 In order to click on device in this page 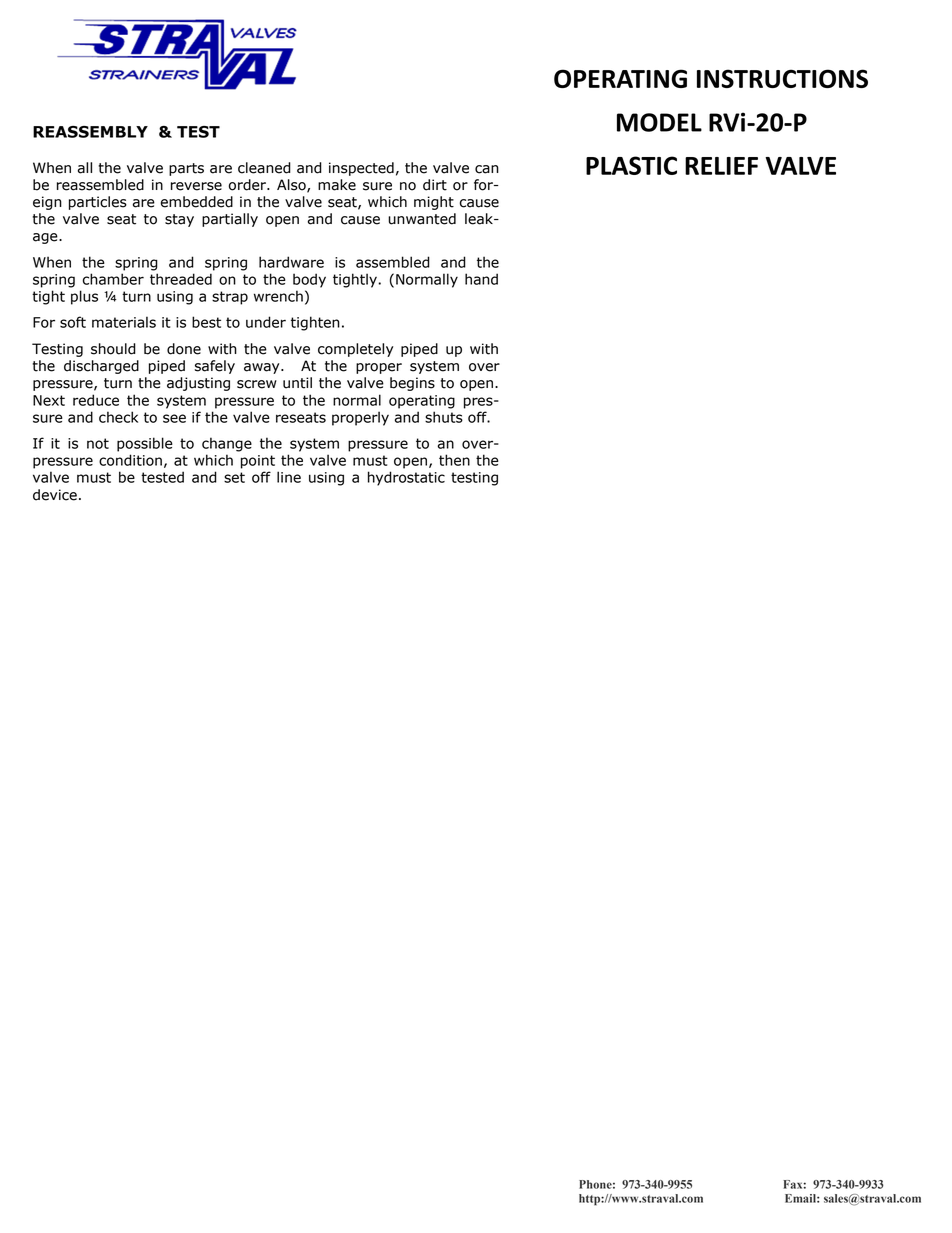, I will do `click(55, 495)`.
